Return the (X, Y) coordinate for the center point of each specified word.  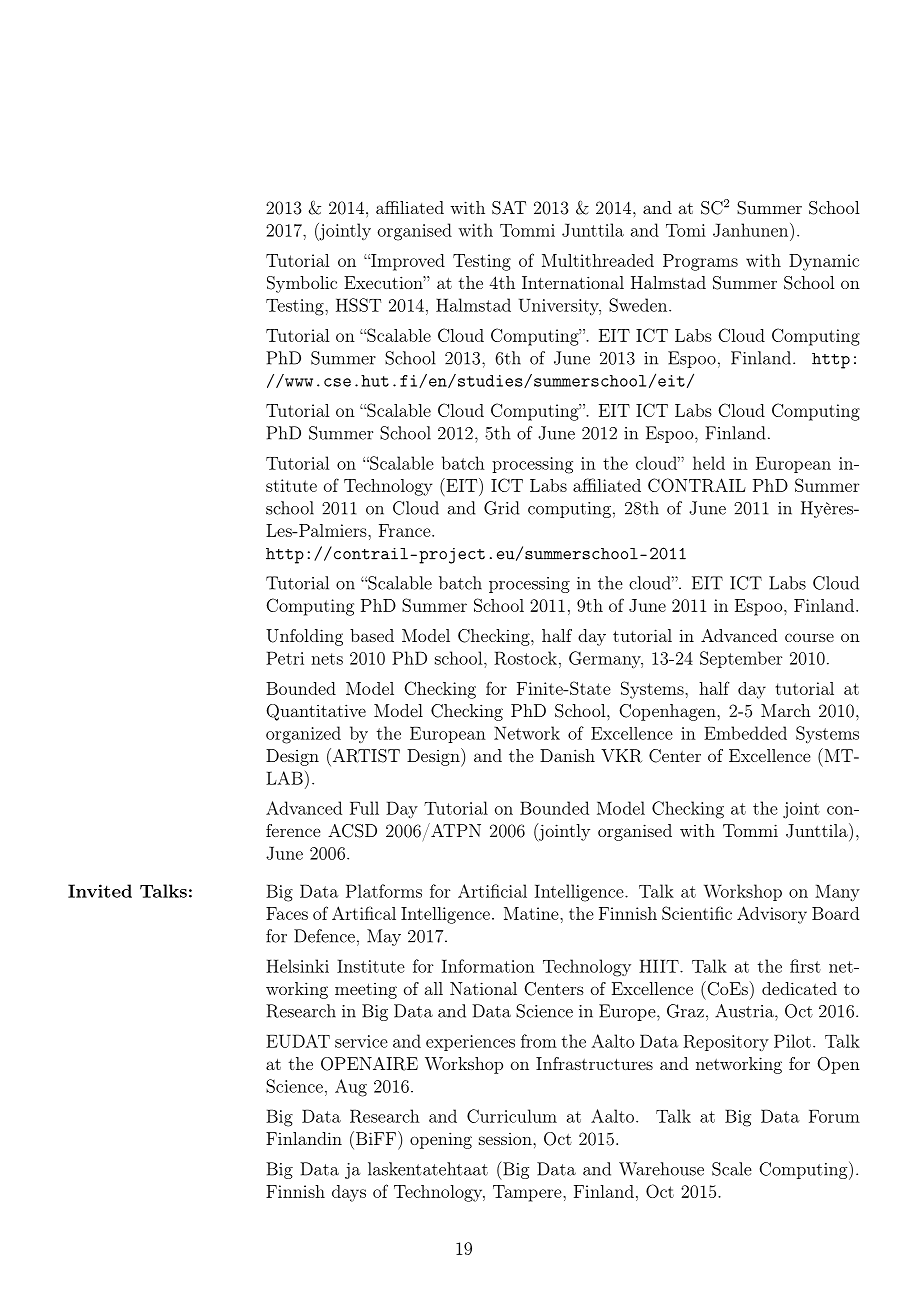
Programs (700, 262)
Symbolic (302, 284)
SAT (509, 208)
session (506, 1139)
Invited (100, 891)
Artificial (492, 891)
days (349, 1193)
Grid (501, 508)
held (709, 463)
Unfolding (304, 637)
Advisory (772, 915)
